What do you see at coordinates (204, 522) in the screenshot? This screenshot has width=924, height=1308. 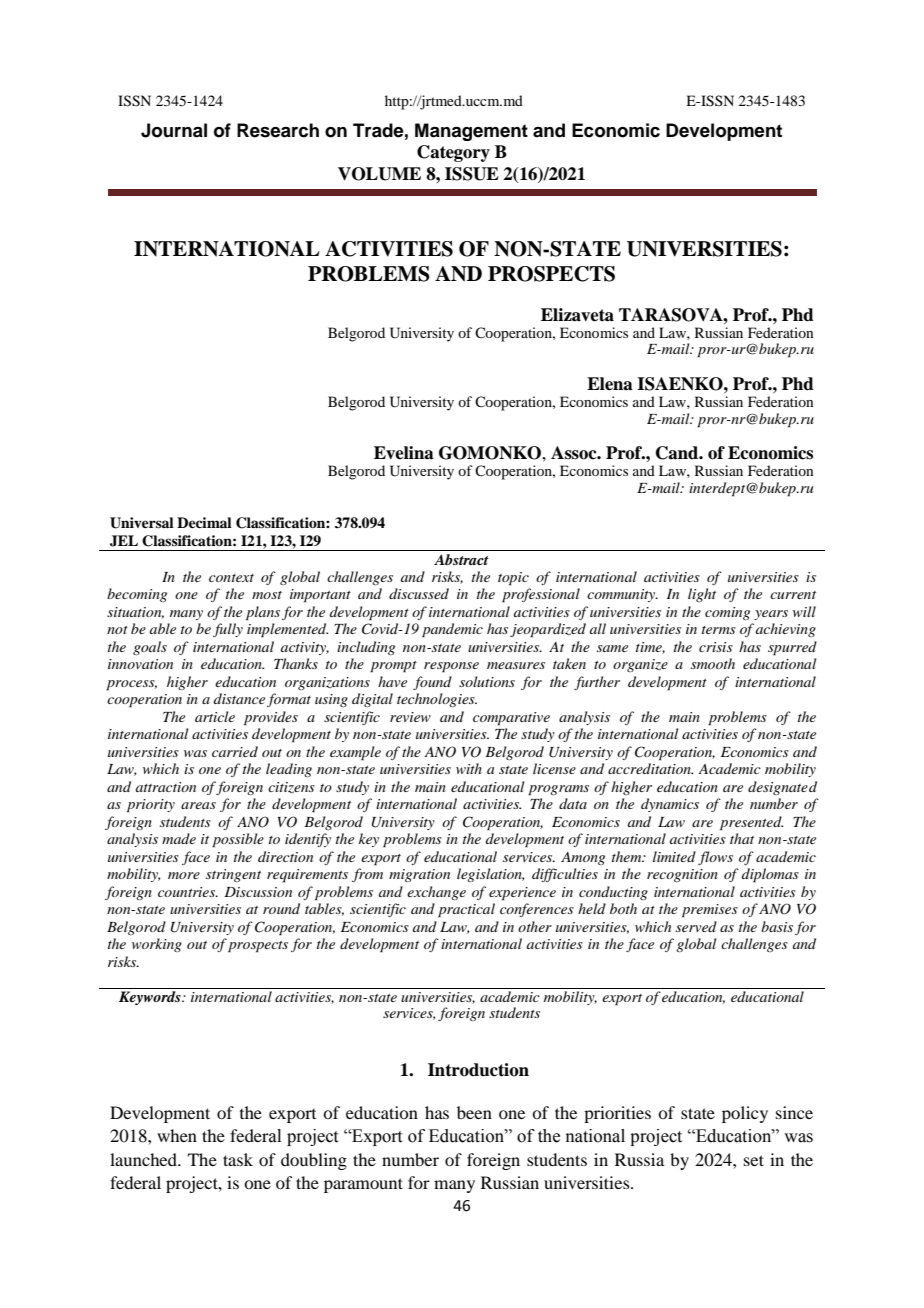 I see `Decimal` at bounding box center [204, 522].
